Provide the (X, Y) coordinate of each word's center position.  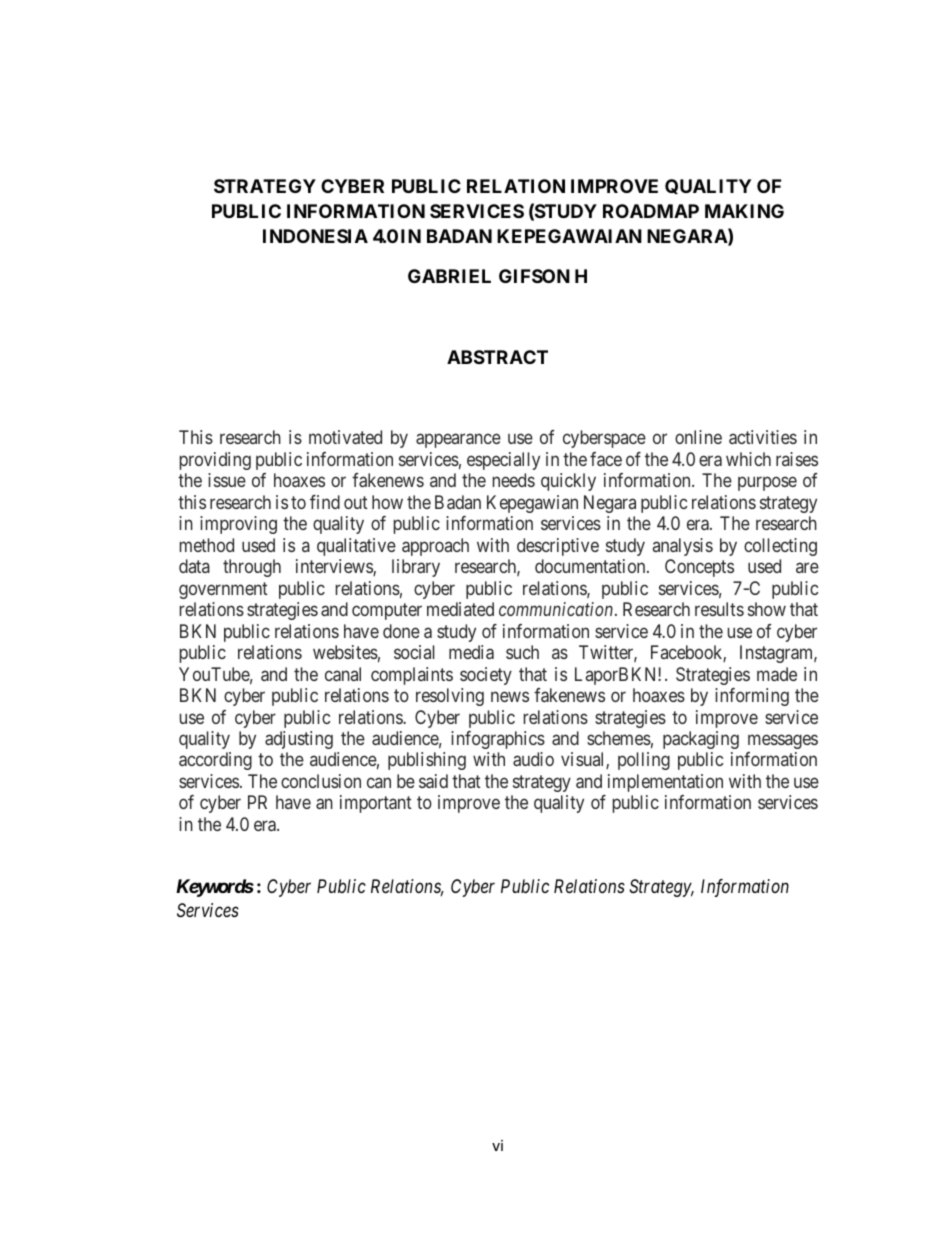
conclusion (321, 781)
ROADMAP (651, 211)
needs (514, 480)
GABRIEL (449, 276)
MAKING (744, 211)
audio (533, 759)
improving (238, 525)
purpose (767, 484)
